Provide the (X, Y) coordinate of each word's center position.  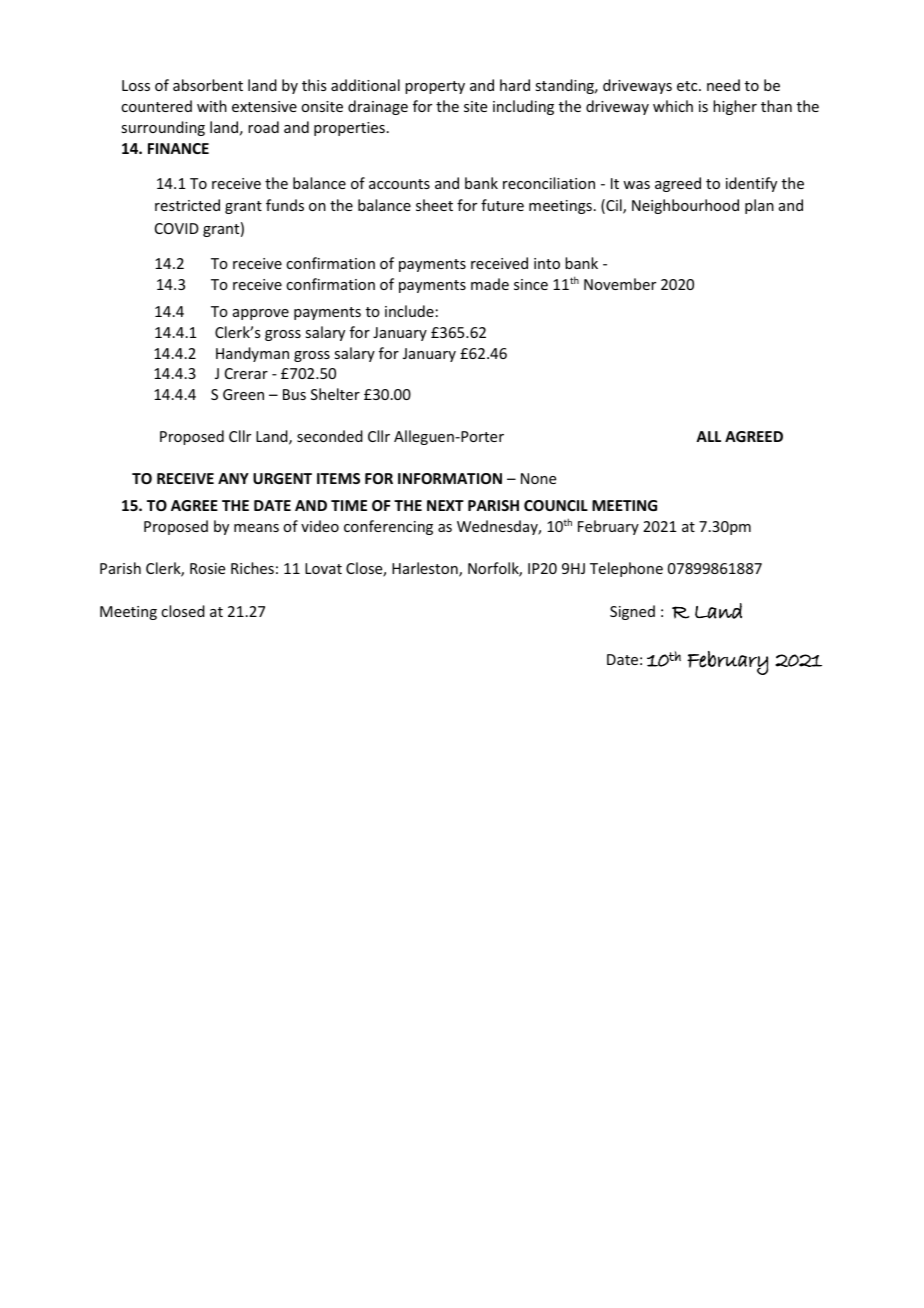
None (538, 478)
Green (243, 394)
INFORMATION (450, 478)
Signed (632, 612)
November (620, 284)
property (435, 87)
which (673, 106)
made (490, 284)
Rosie (207, 568)
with (212, 106)
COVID (177, 228)
